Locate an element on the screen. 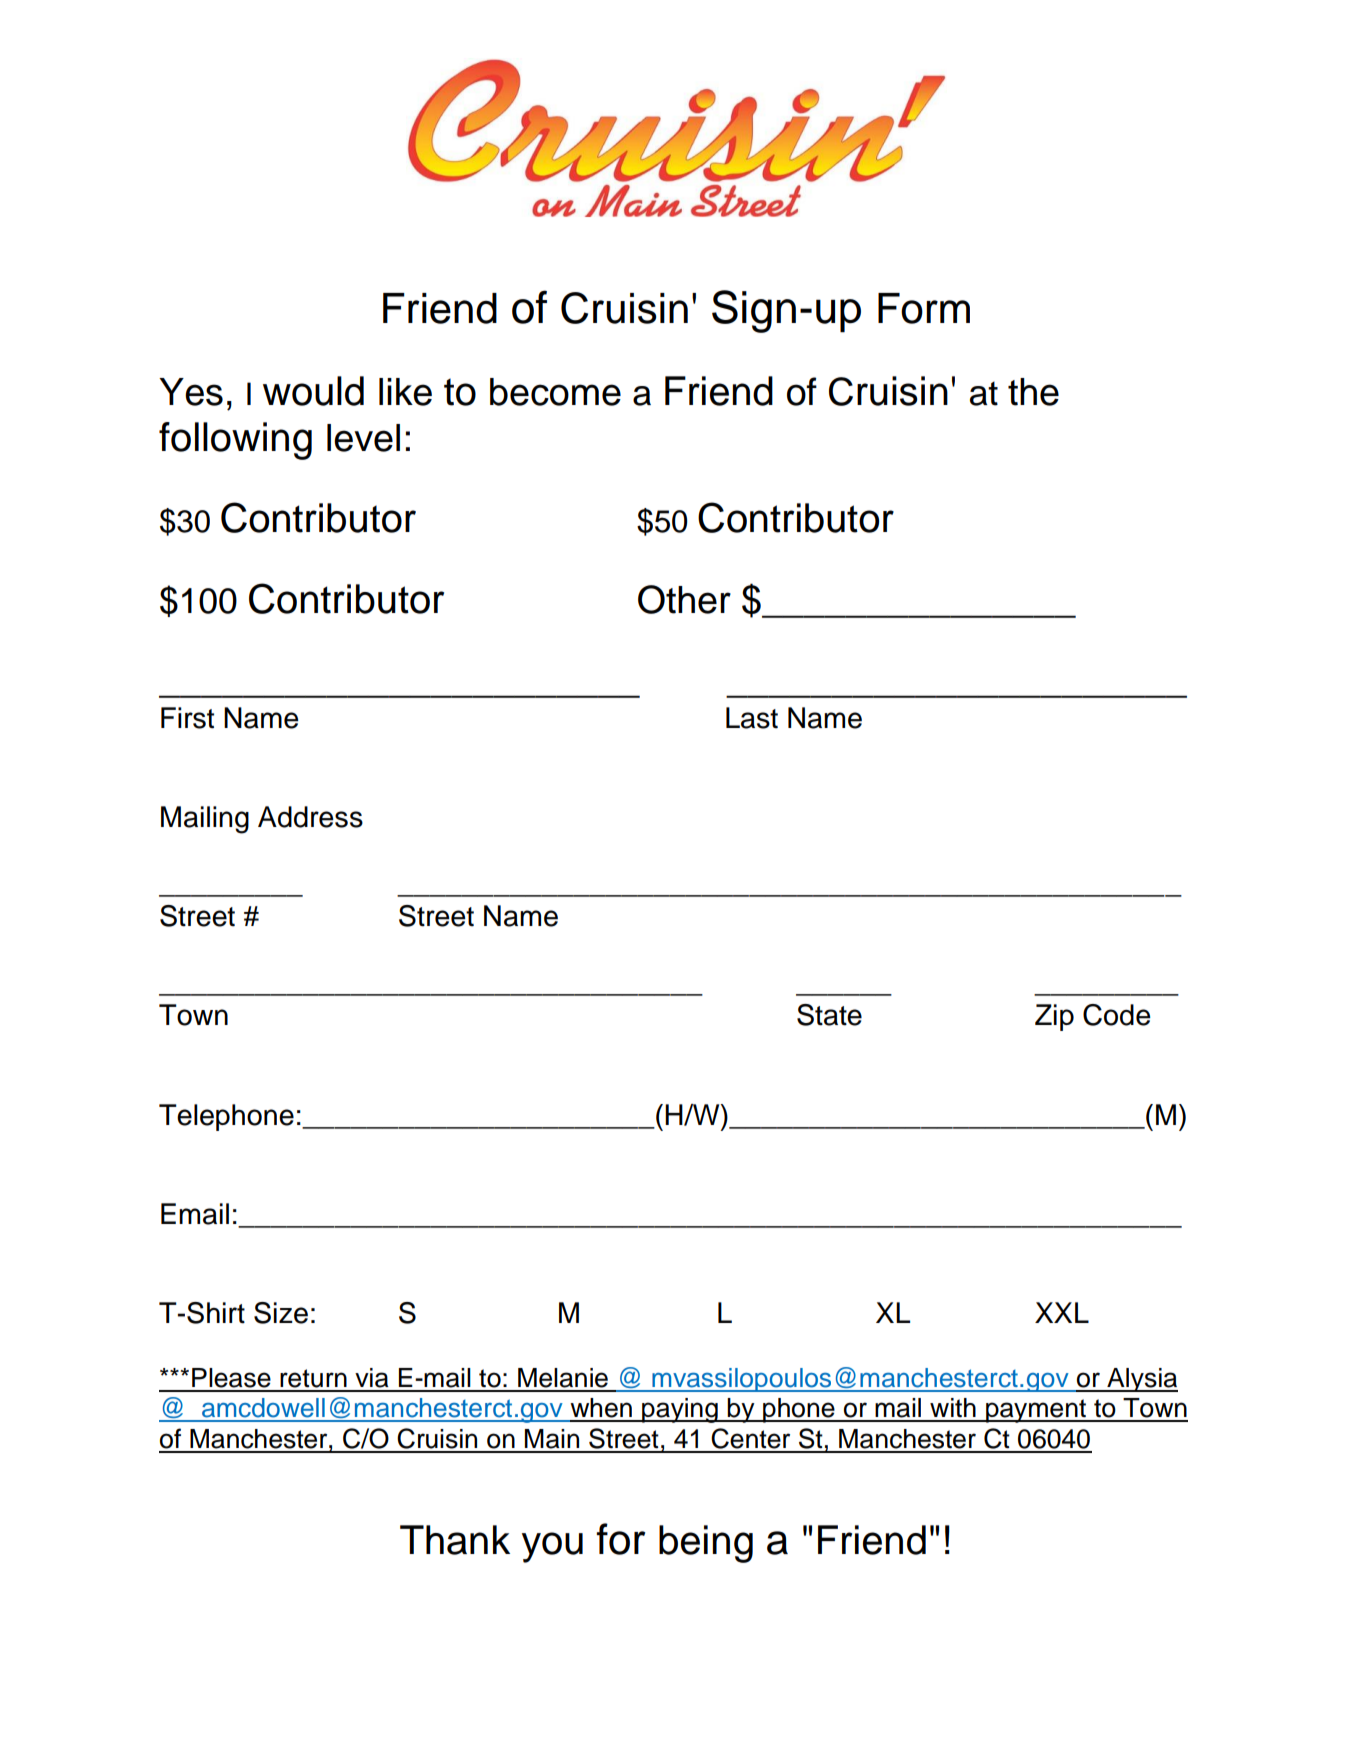  State is located at coordinates (829, 1015).
